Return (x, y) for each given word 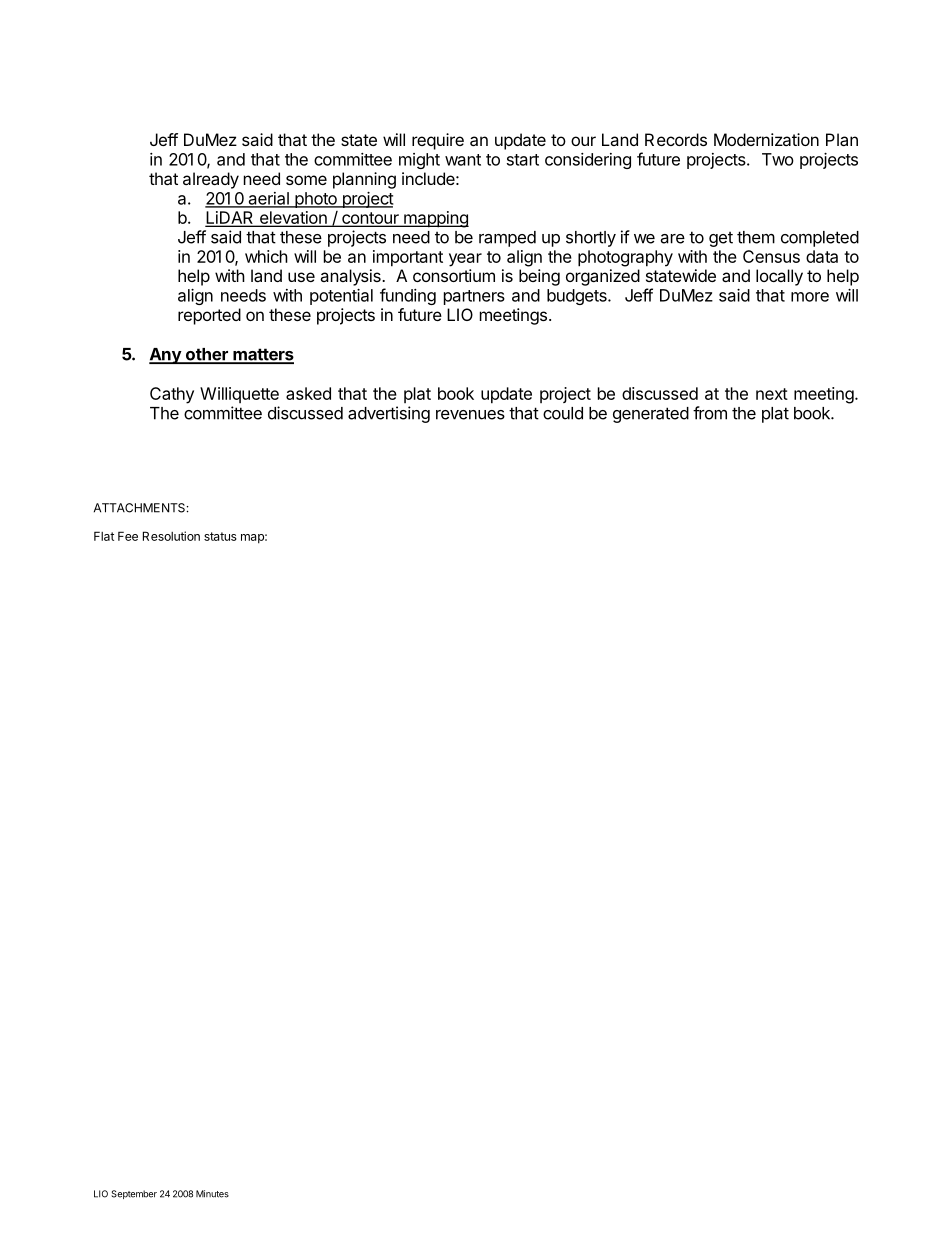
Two (778, 159)
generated (651, 415)
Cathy (172, 395)
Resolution (171, 536)
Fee (128, 536)
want (463, 160)
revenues (470, 415)
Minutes (212, 1194)
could (563, 413)
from (710, 413)
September (134, 1194)
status (220, 536)
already (211, 180)
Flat (104, 536)
